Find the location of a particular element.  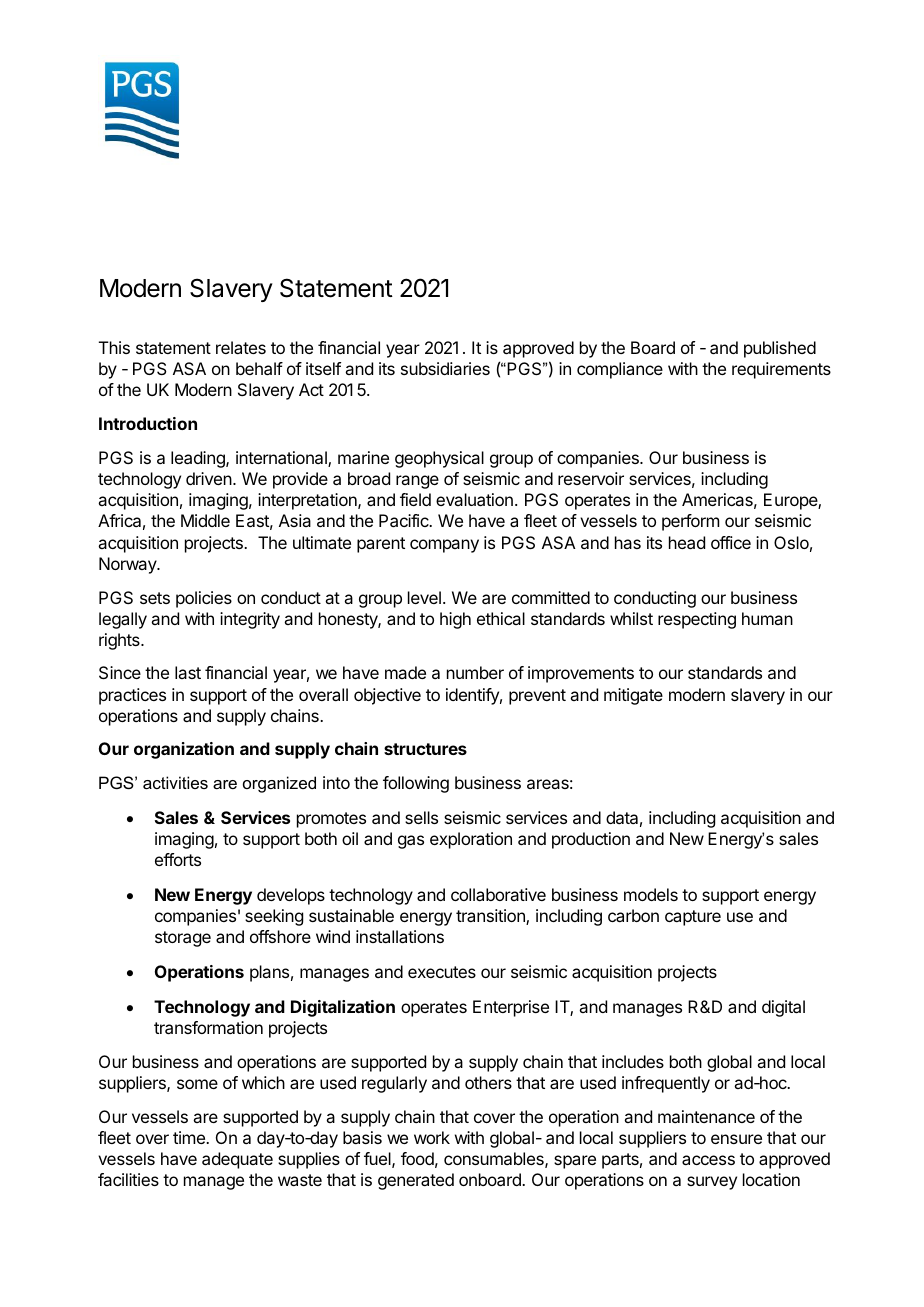

subsidiaries is located at coordinates (445, 368).
